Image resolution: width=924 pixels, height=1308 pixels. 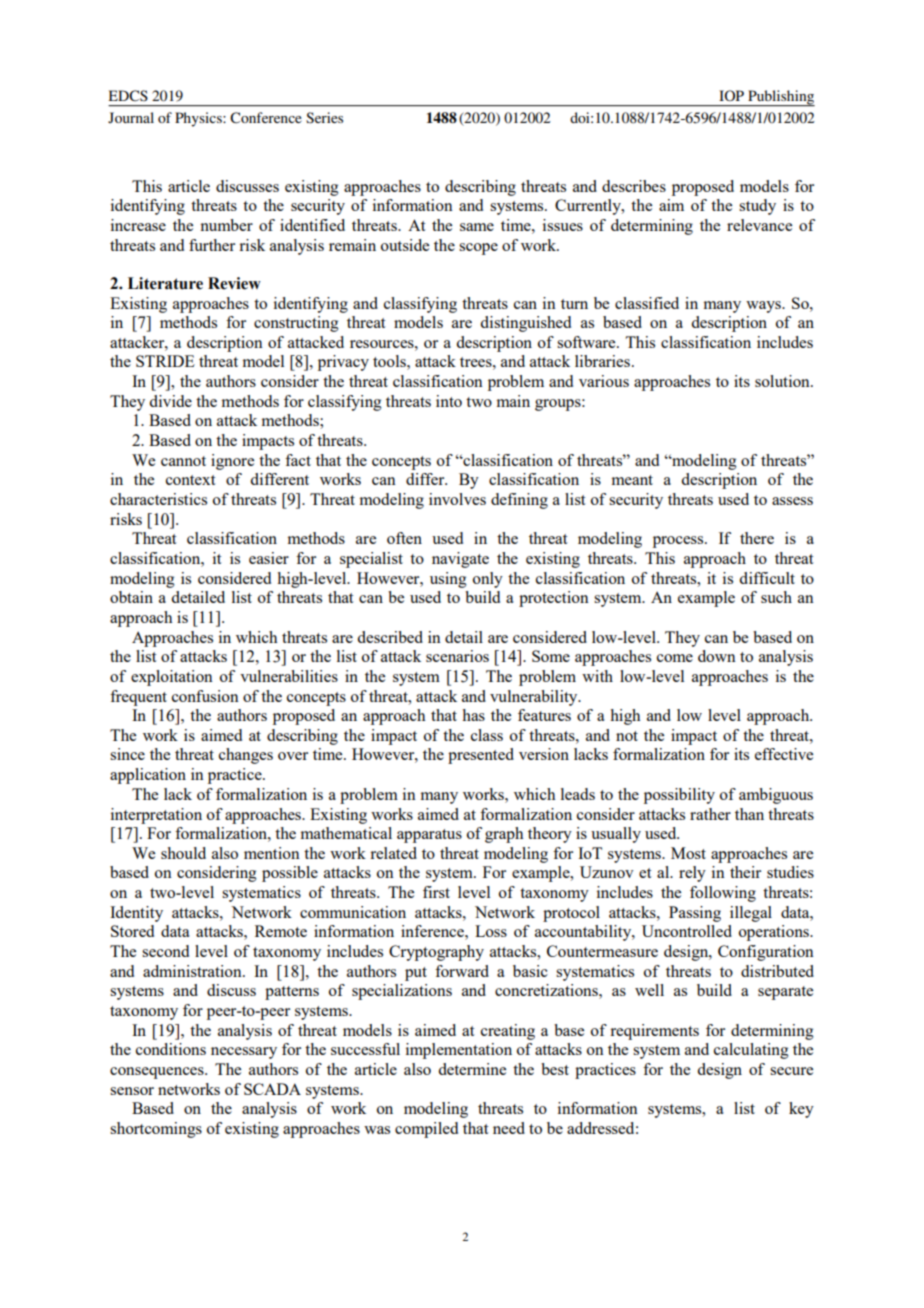 I want to click on involves, so click(x=457, y=499).
